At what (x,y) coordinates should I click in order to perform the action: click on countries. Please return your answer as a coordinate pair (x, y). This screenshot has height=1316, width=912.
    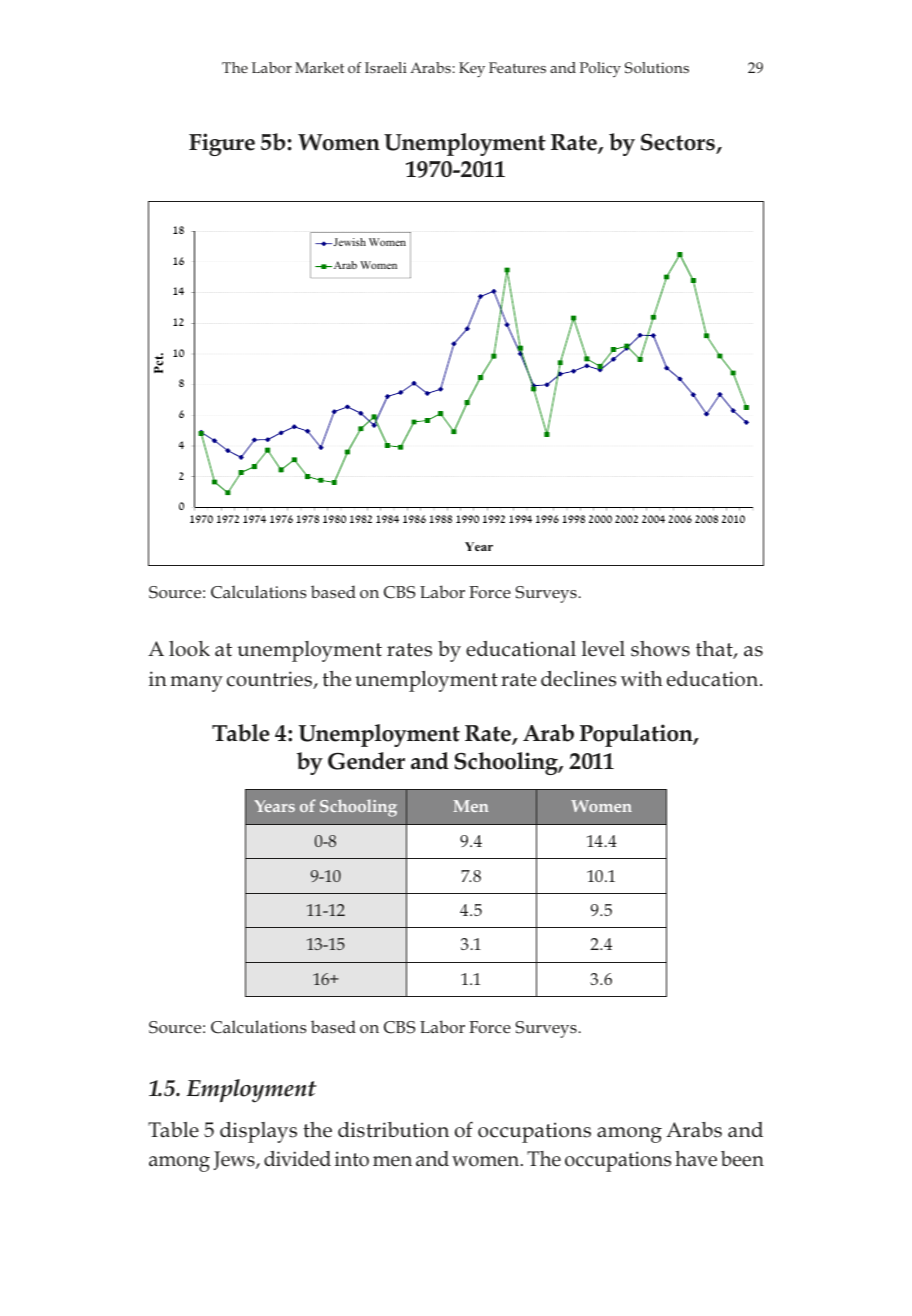
    Looking at the image, I should click on (271, 680).
